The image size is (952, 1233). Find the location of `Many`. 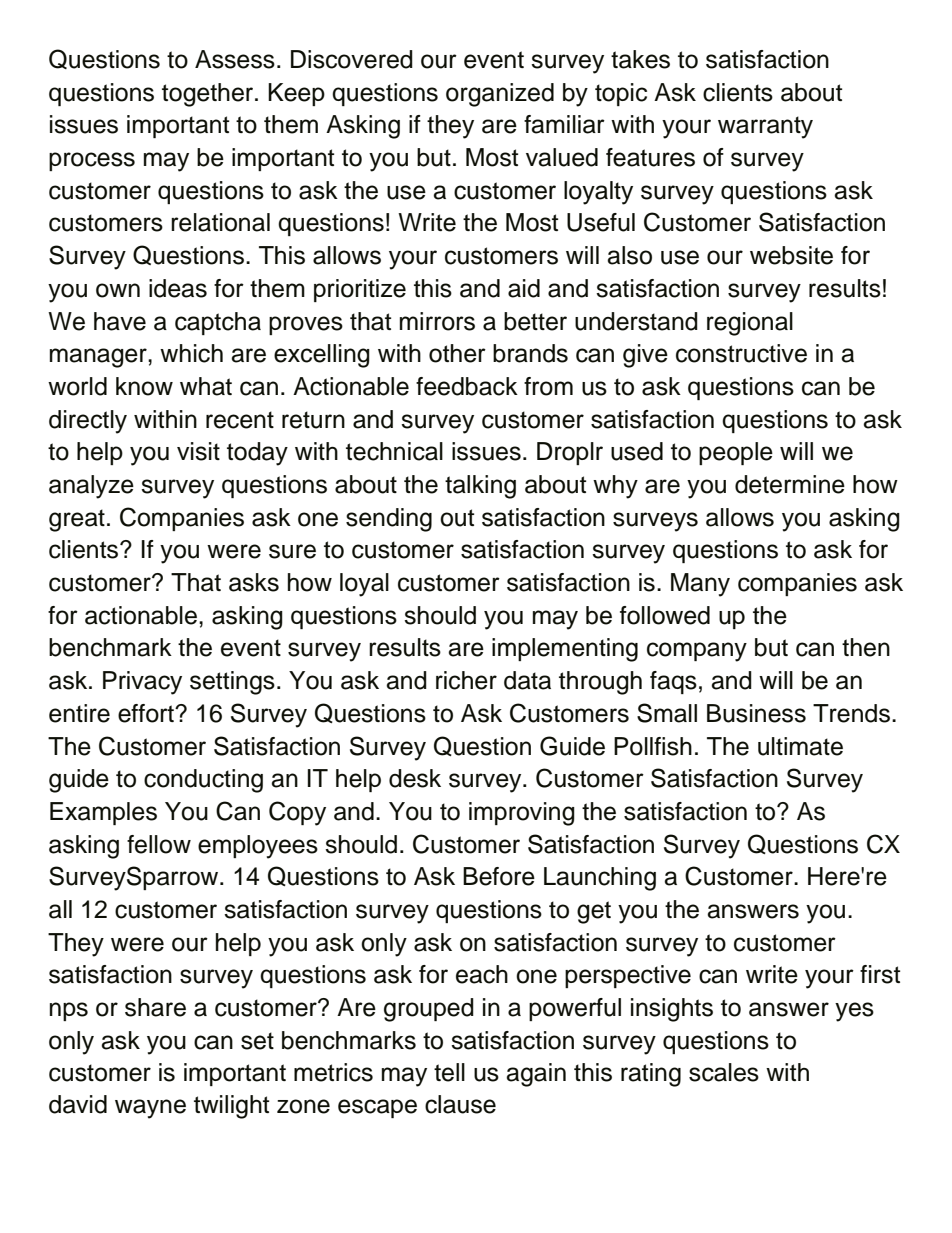

Many is located at coordinates (700, 585).
